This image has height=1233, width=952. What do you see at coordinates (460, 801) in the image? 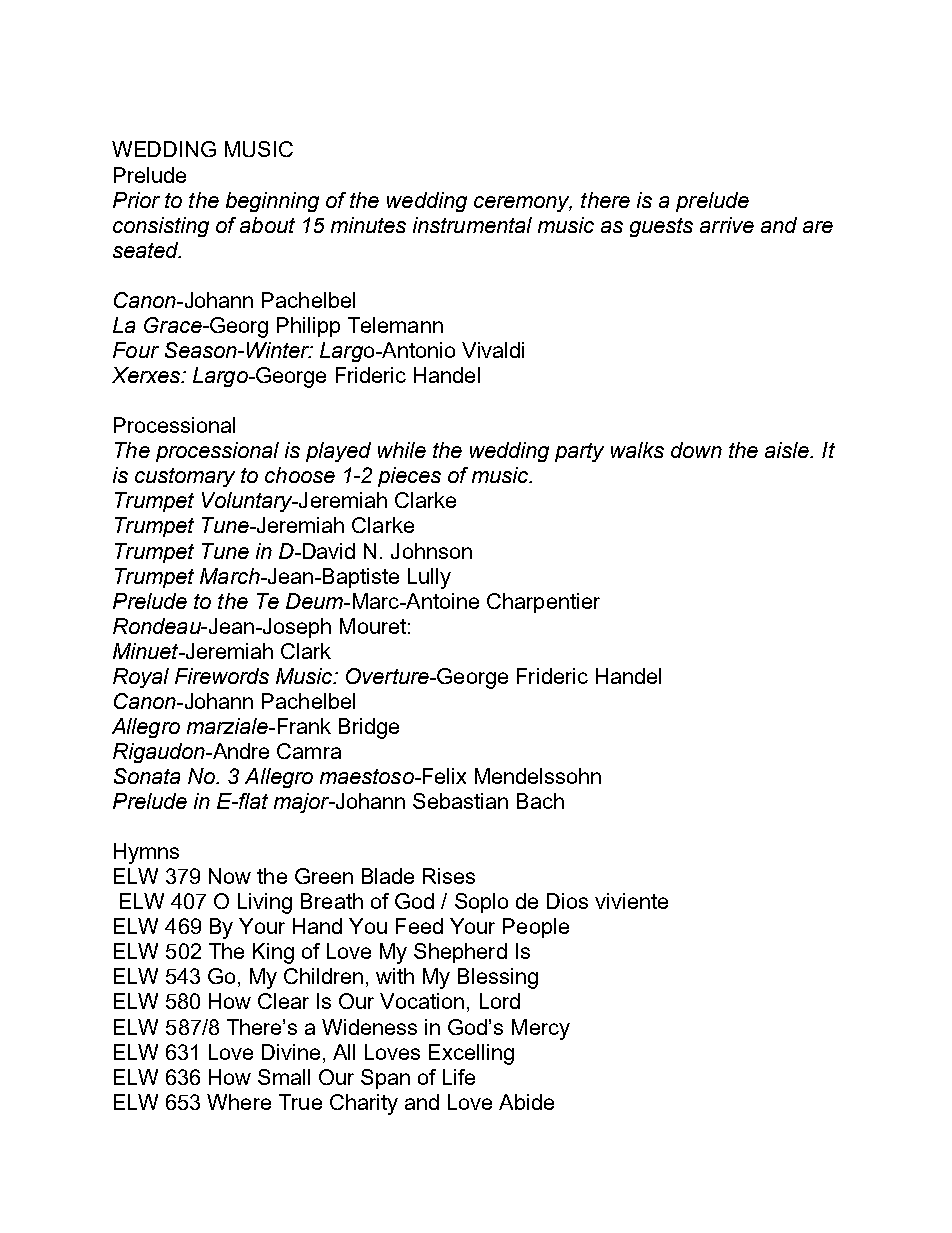
I see `Sebastian` at bounding box center [460, 801].
